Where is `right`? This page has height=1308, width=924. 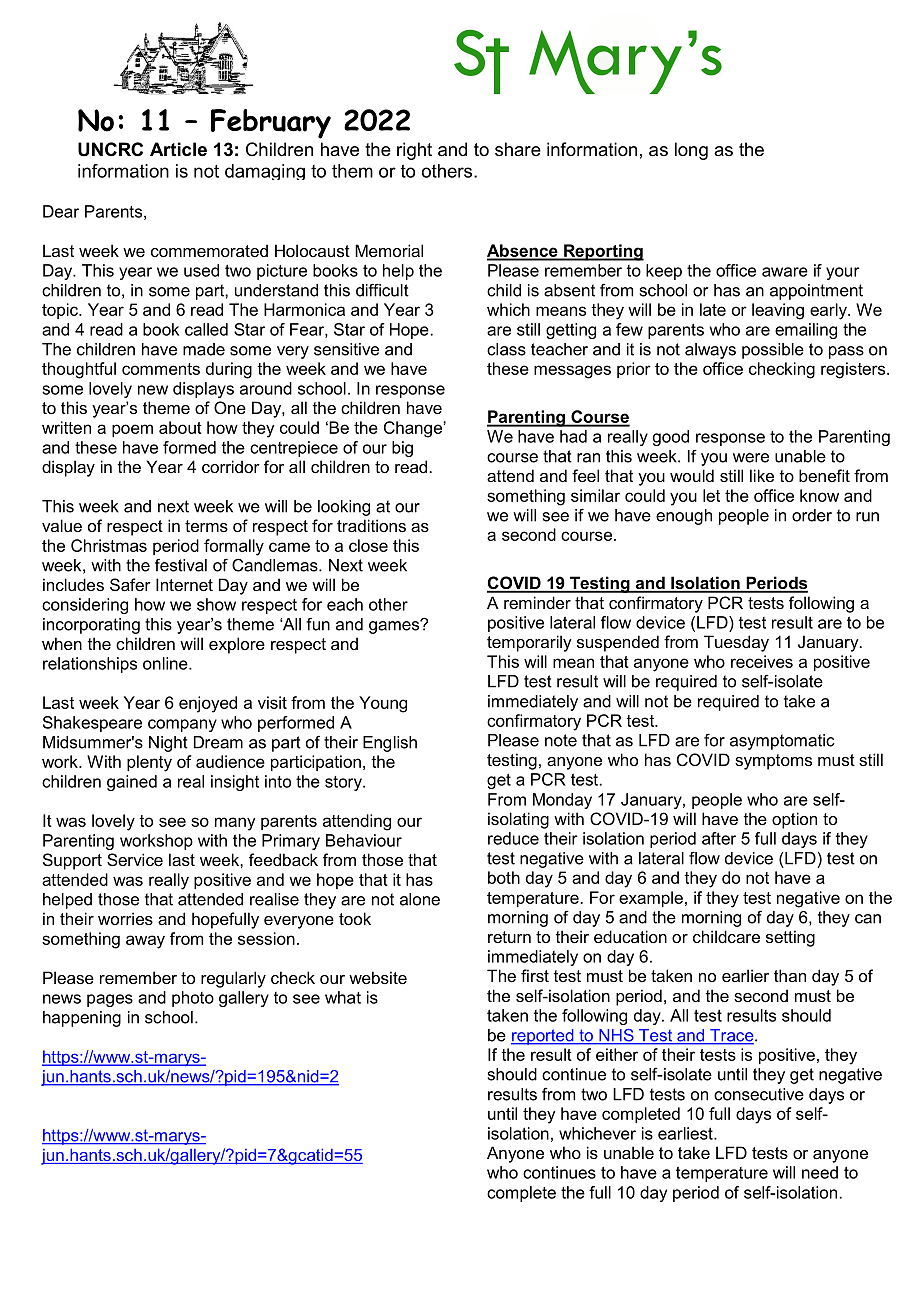
right is located at coordinates (414, 151).
